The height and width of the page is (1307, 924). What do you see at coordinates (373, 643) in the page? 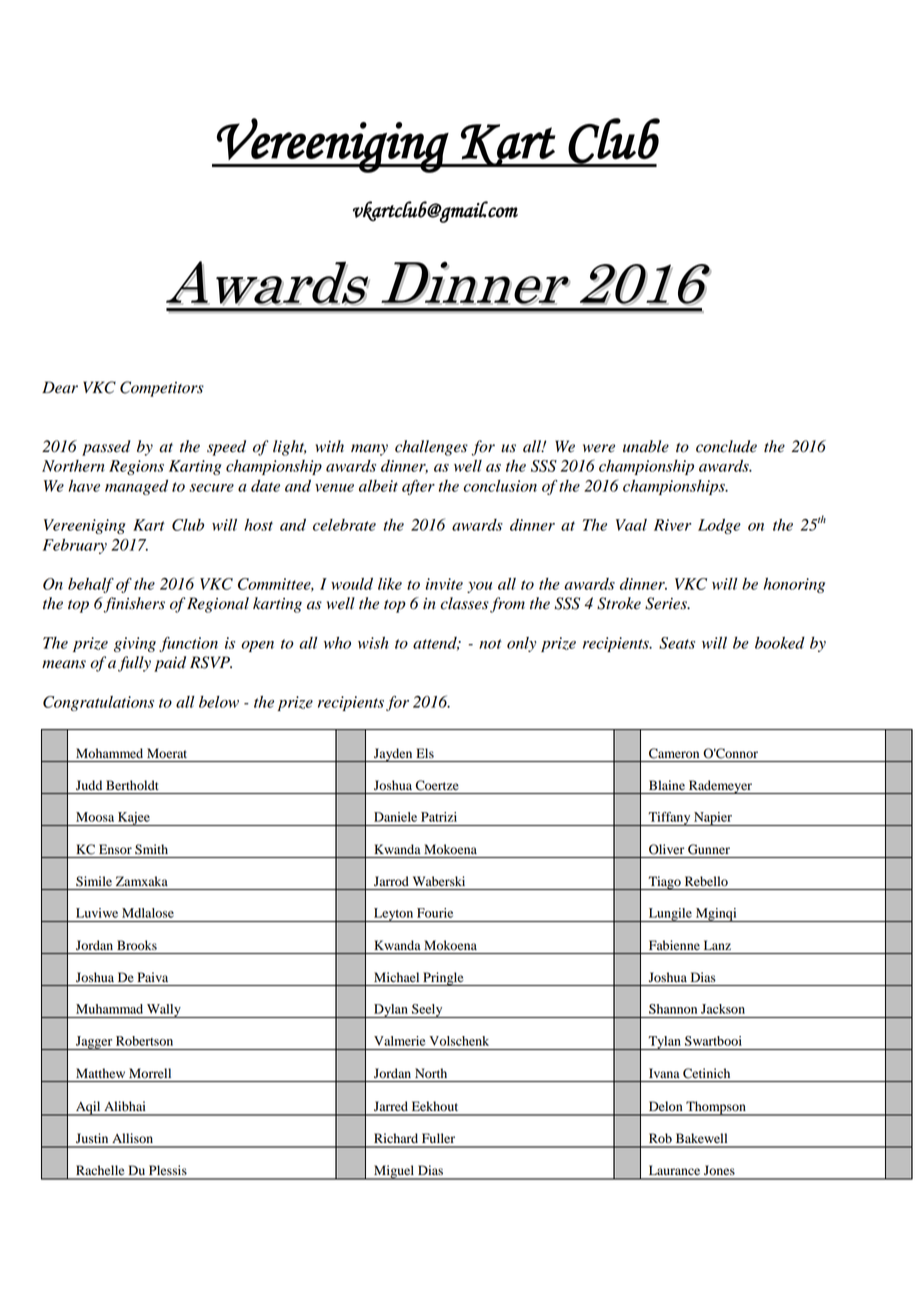
I see `wish` at bounding box center [373, 643].
